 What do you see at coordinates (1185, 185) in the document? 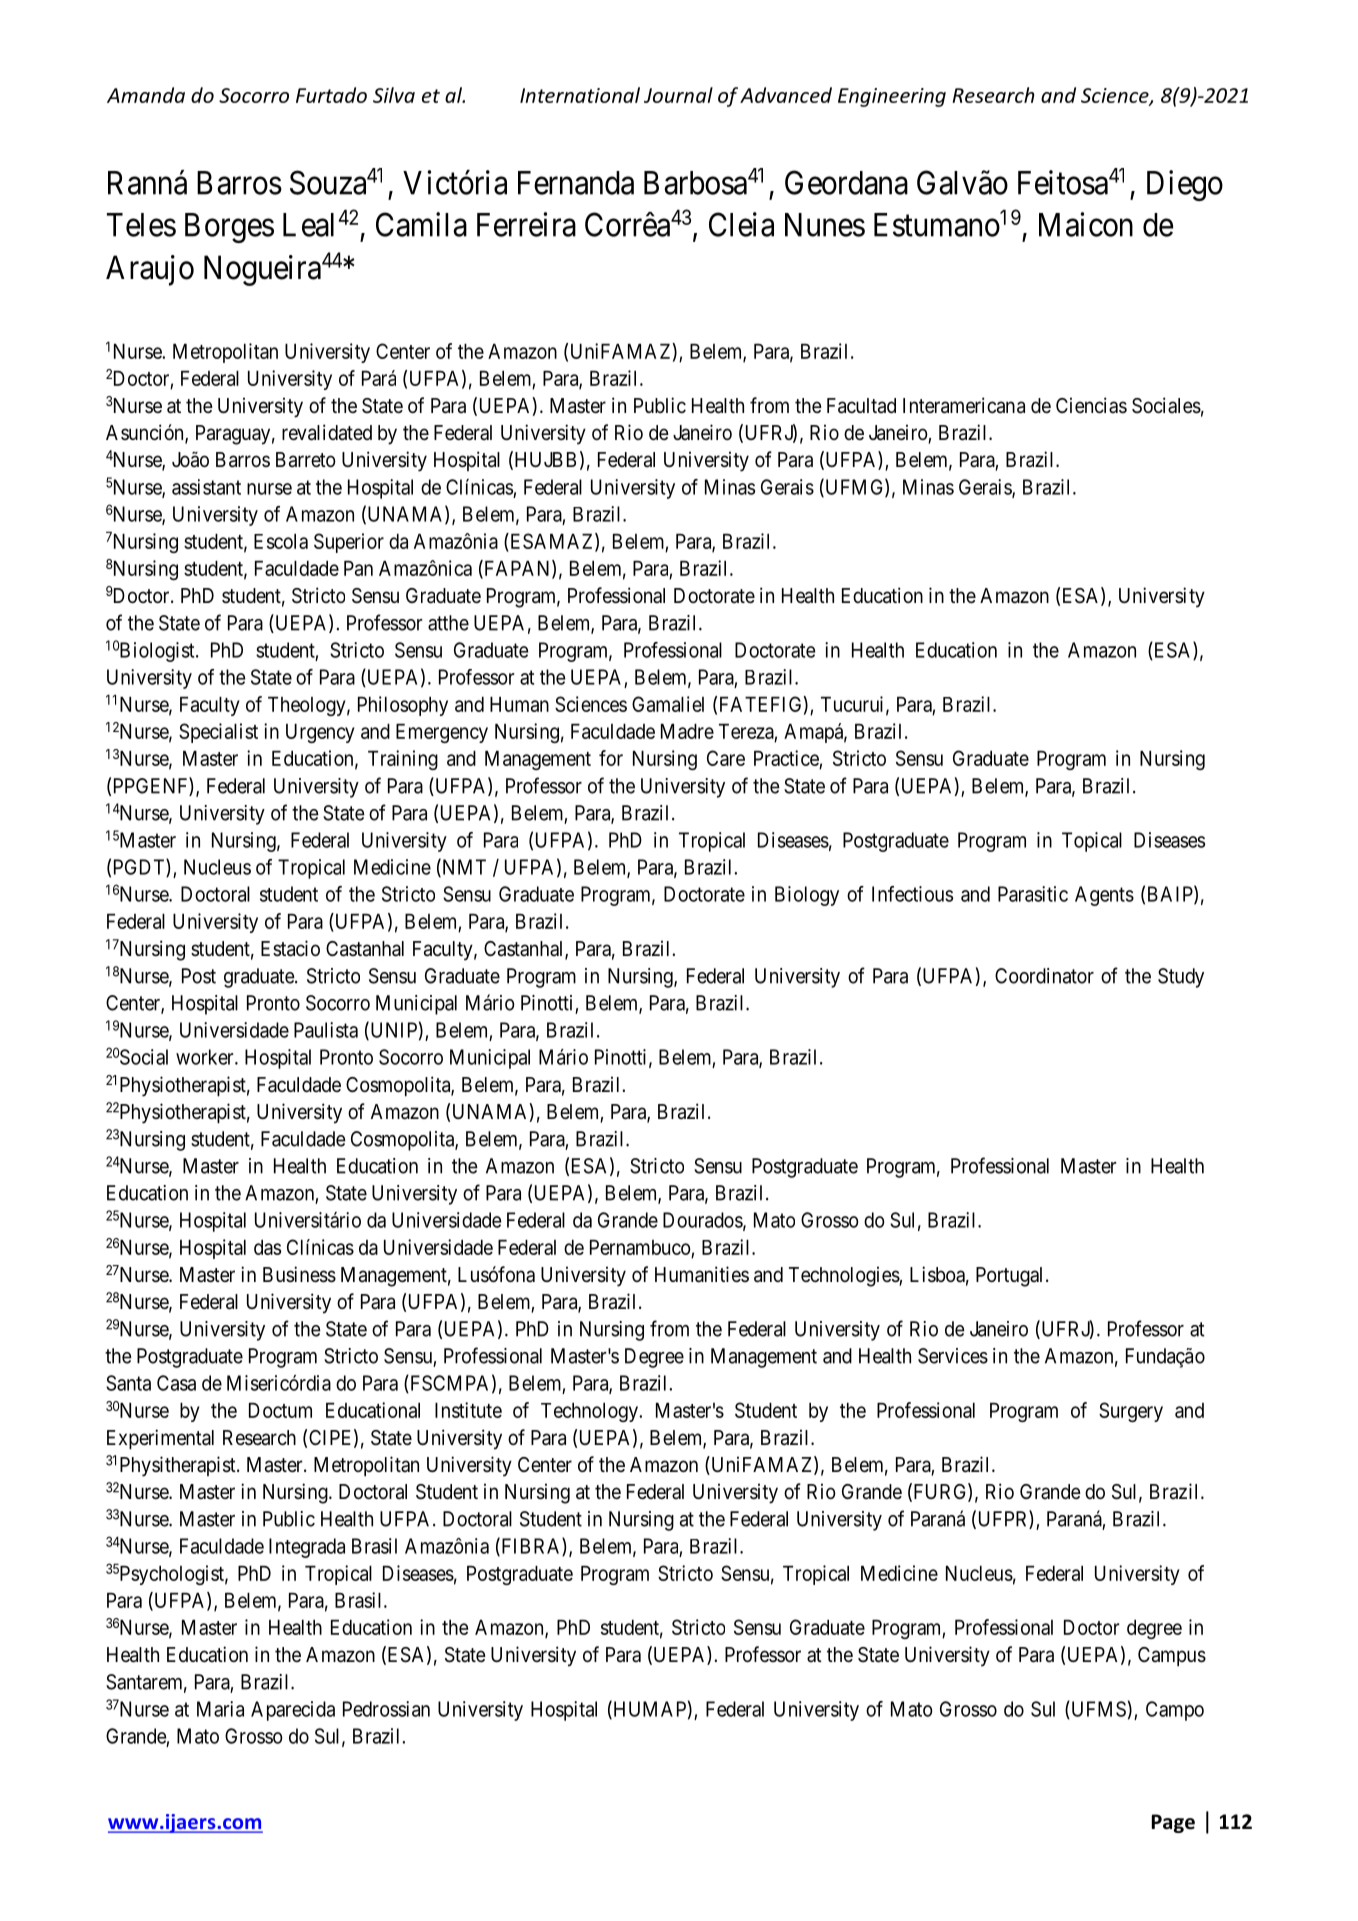
I see `Diego` at bounding box center [1185, 185].
